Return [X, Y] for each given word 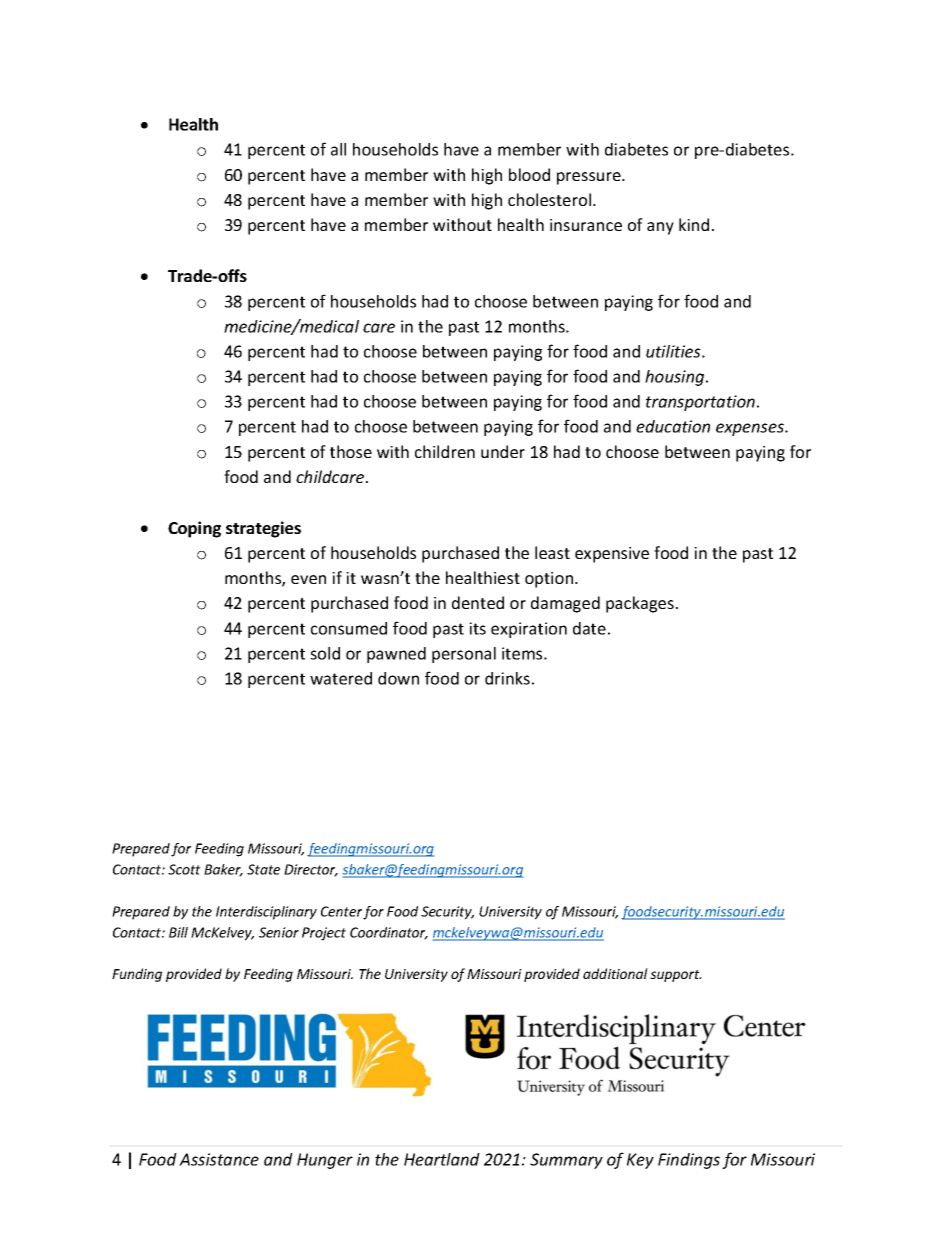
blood [529, 174]
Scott [184, 869]
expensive [612, 555]
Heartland [442, 1159]
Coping [194, 529]
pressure [590, 178]
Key [640, 1161]
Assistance [219, 1159]
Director [311, 870]
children [445, 451]
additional [615, 973]
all [338, 149]
